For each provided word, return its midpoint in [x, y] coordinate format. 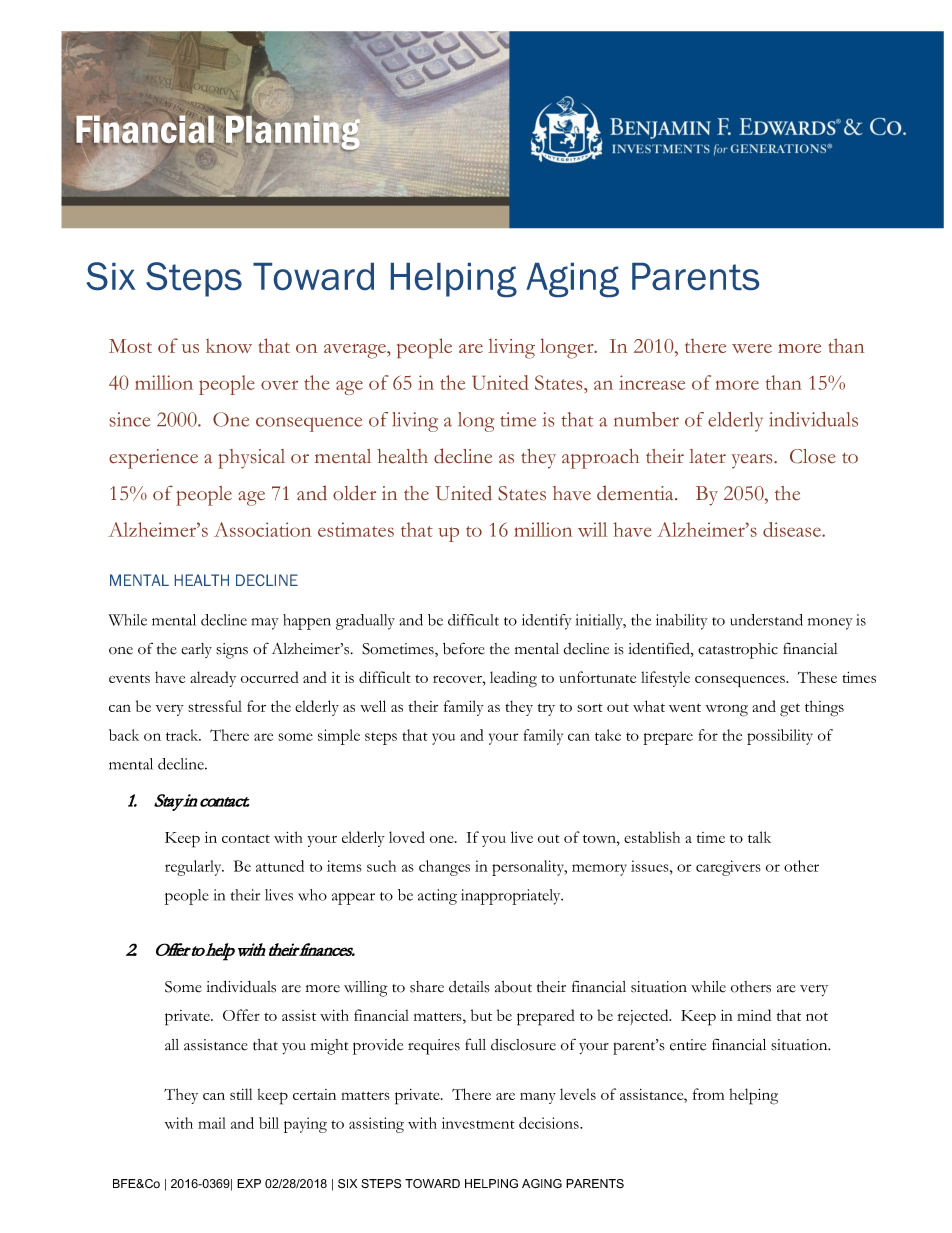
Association [262, 529]
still [241, 1094]
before [464, 648]
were [752, 348]
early [196, 650]
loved [407, 837]
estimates [356, 529]
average [356, 351]
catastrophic [738, 651]
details [469, 987]
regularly [194, 868]
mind [754, 1015]
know [229, 346]
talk [759, 837]
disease [793, 529]
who [312, 895]
